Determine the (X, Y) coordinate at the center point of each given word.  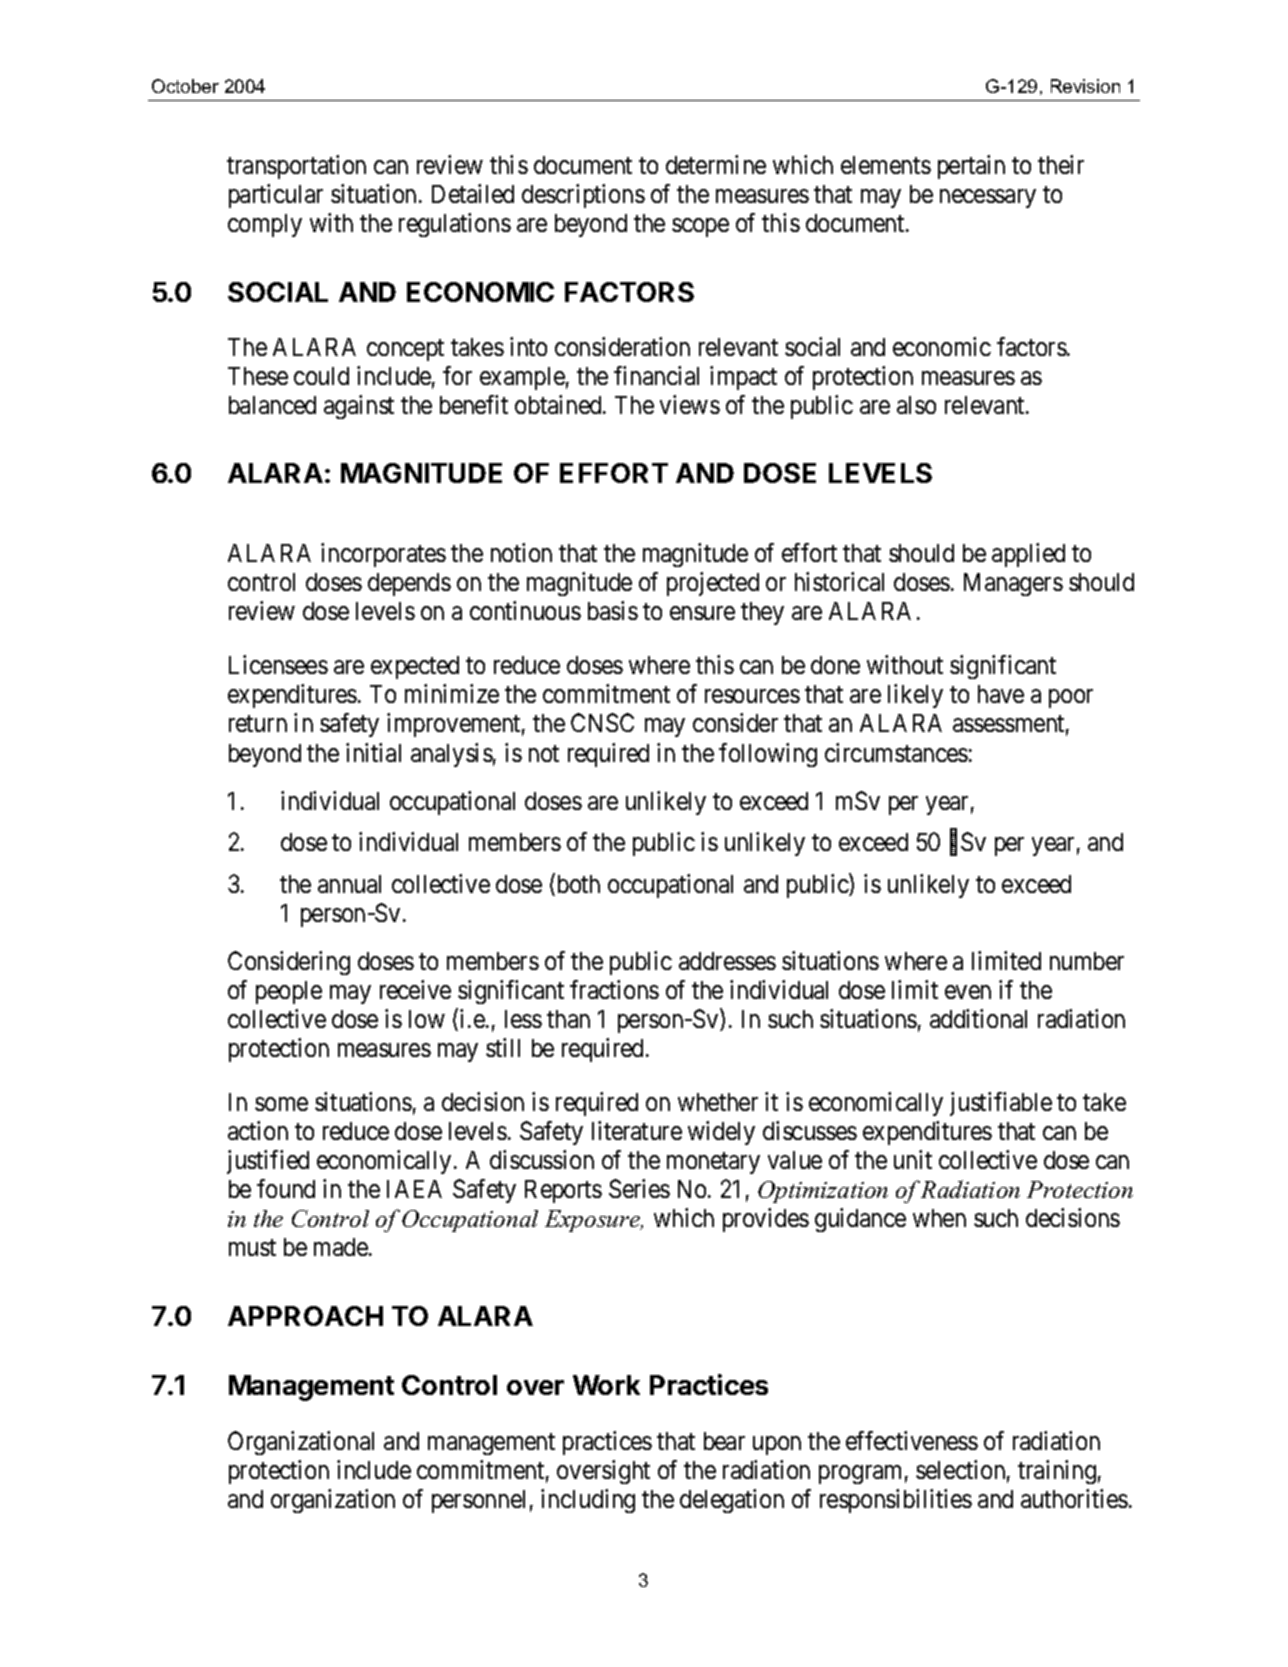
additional (978, 1018)
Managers (1013, 584)
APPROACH (305, 1316)
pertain (971, 167)
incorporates (383, 555)
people (289, 992)
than (568, 1019)
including (588, 1501)
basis (613, 610)
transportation (296, 167)
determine (716, 164)
